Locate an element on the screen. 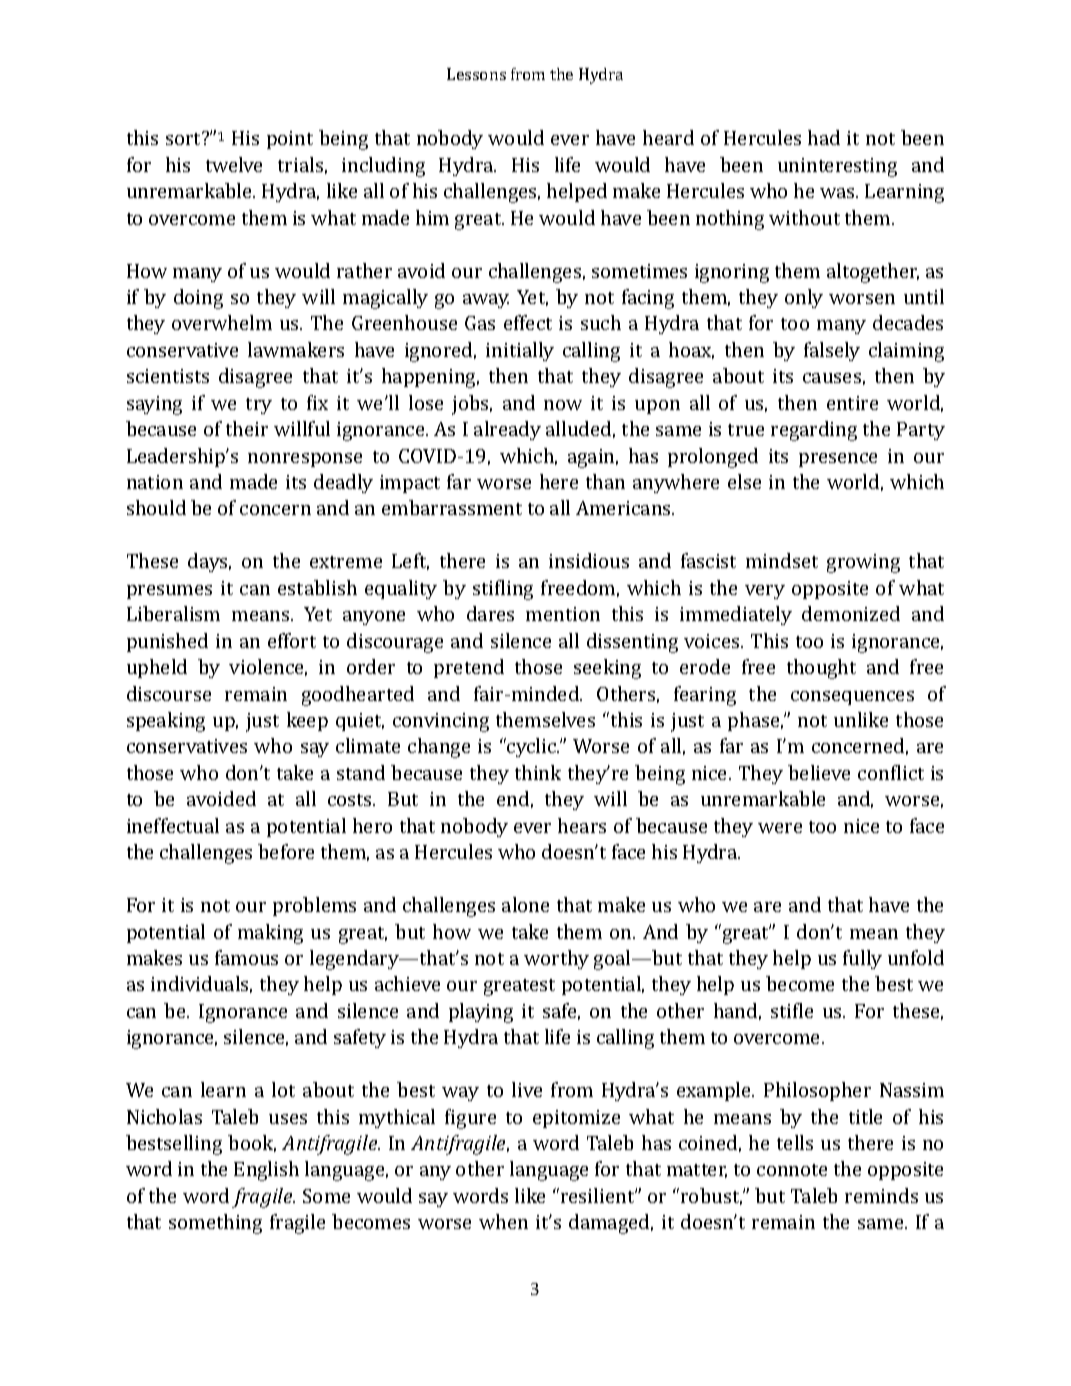 Image resolution: width=1071 pixels, height=1386 pixels. were is located at coordinates (780, 828).
